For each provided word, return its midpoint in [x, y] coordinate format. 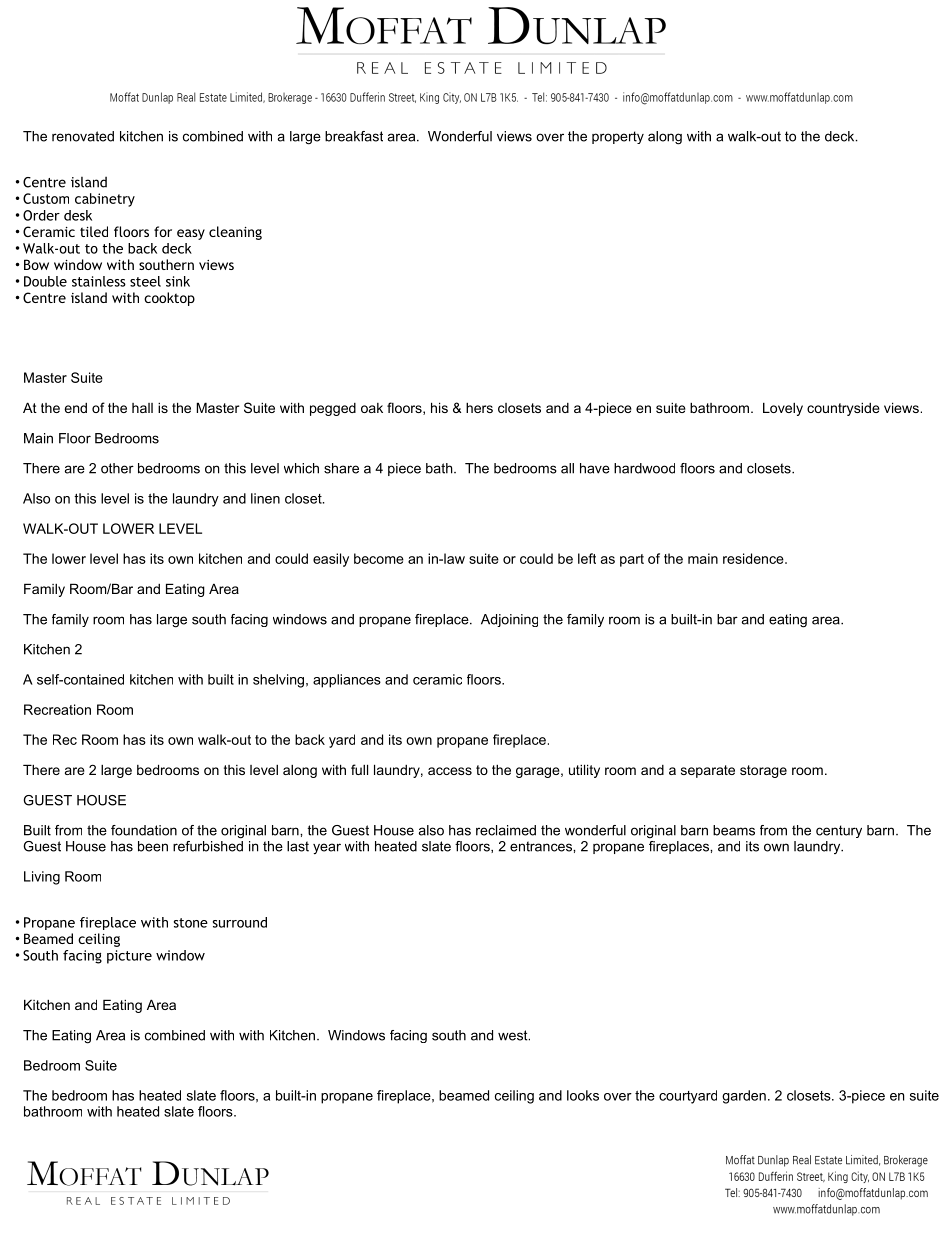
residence [754, 558]
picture [129, 957]
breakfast [354, 136]
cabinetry [105, 200]
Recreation [57, 709]
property [618, 137]
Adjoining [509, 620]
